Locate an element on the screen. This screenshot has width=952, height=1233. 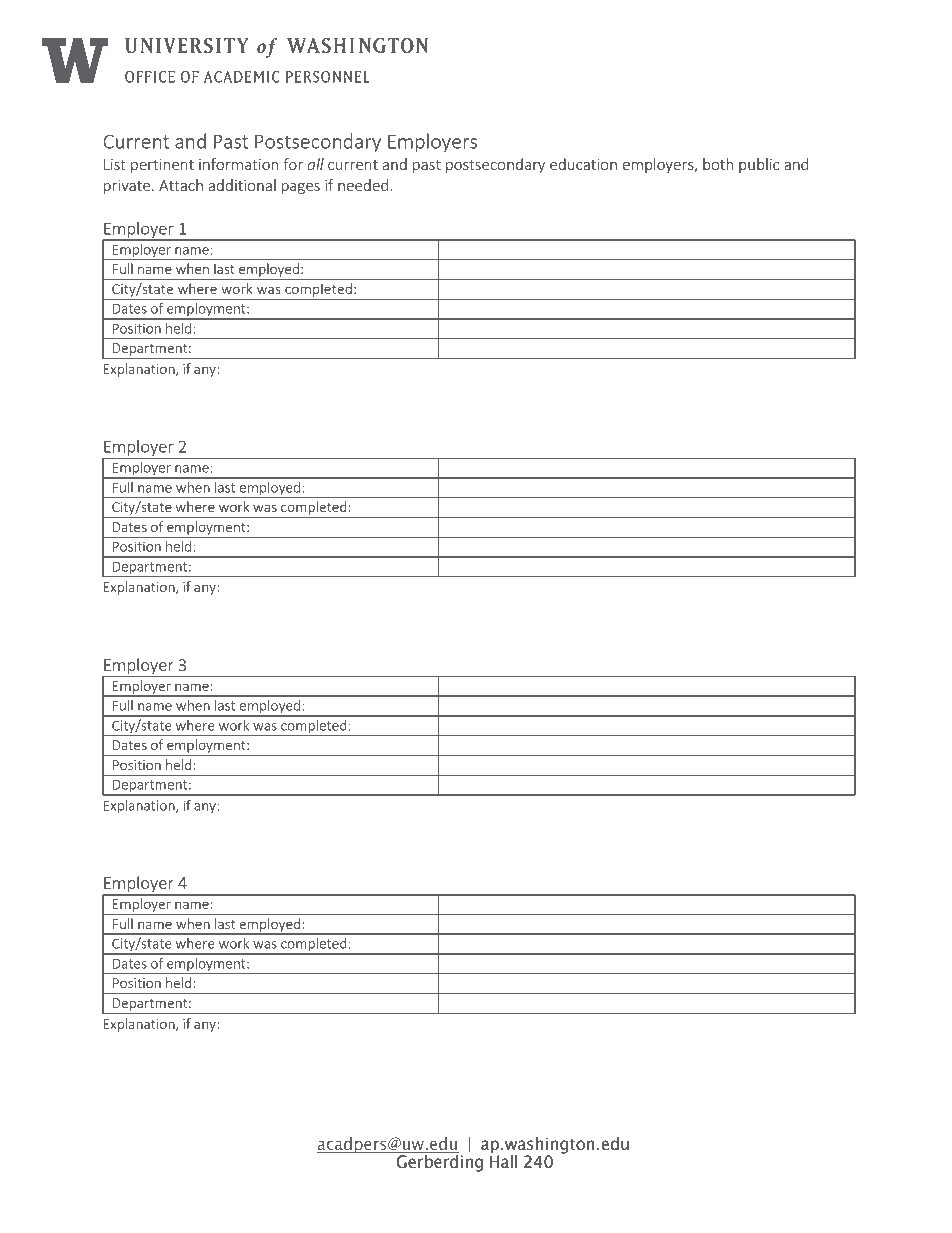
additional is located at coordinates (242, 185).
